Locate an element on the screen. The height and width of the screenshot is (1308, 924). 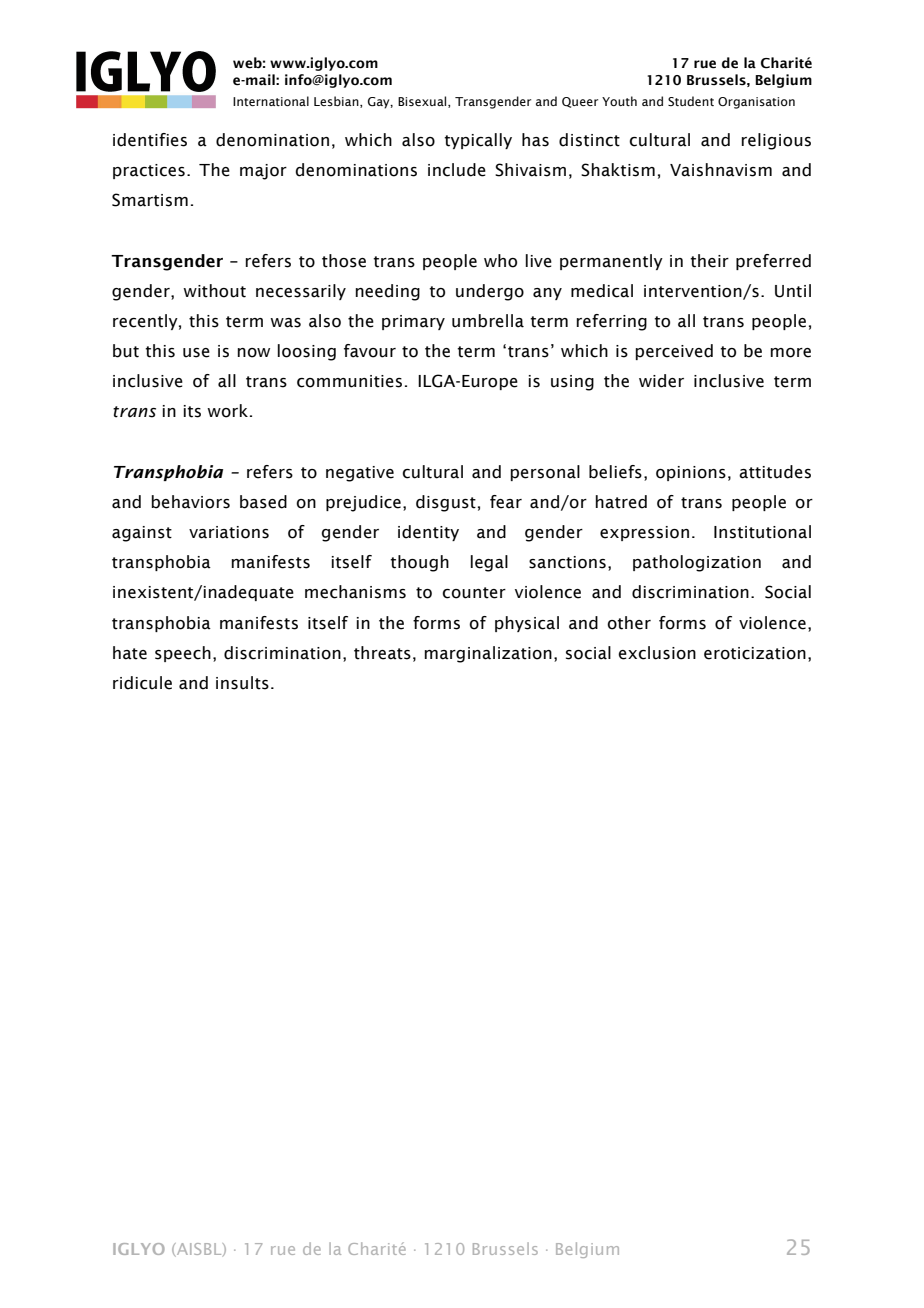
Bisexual is located at coordinates (423, 102).
